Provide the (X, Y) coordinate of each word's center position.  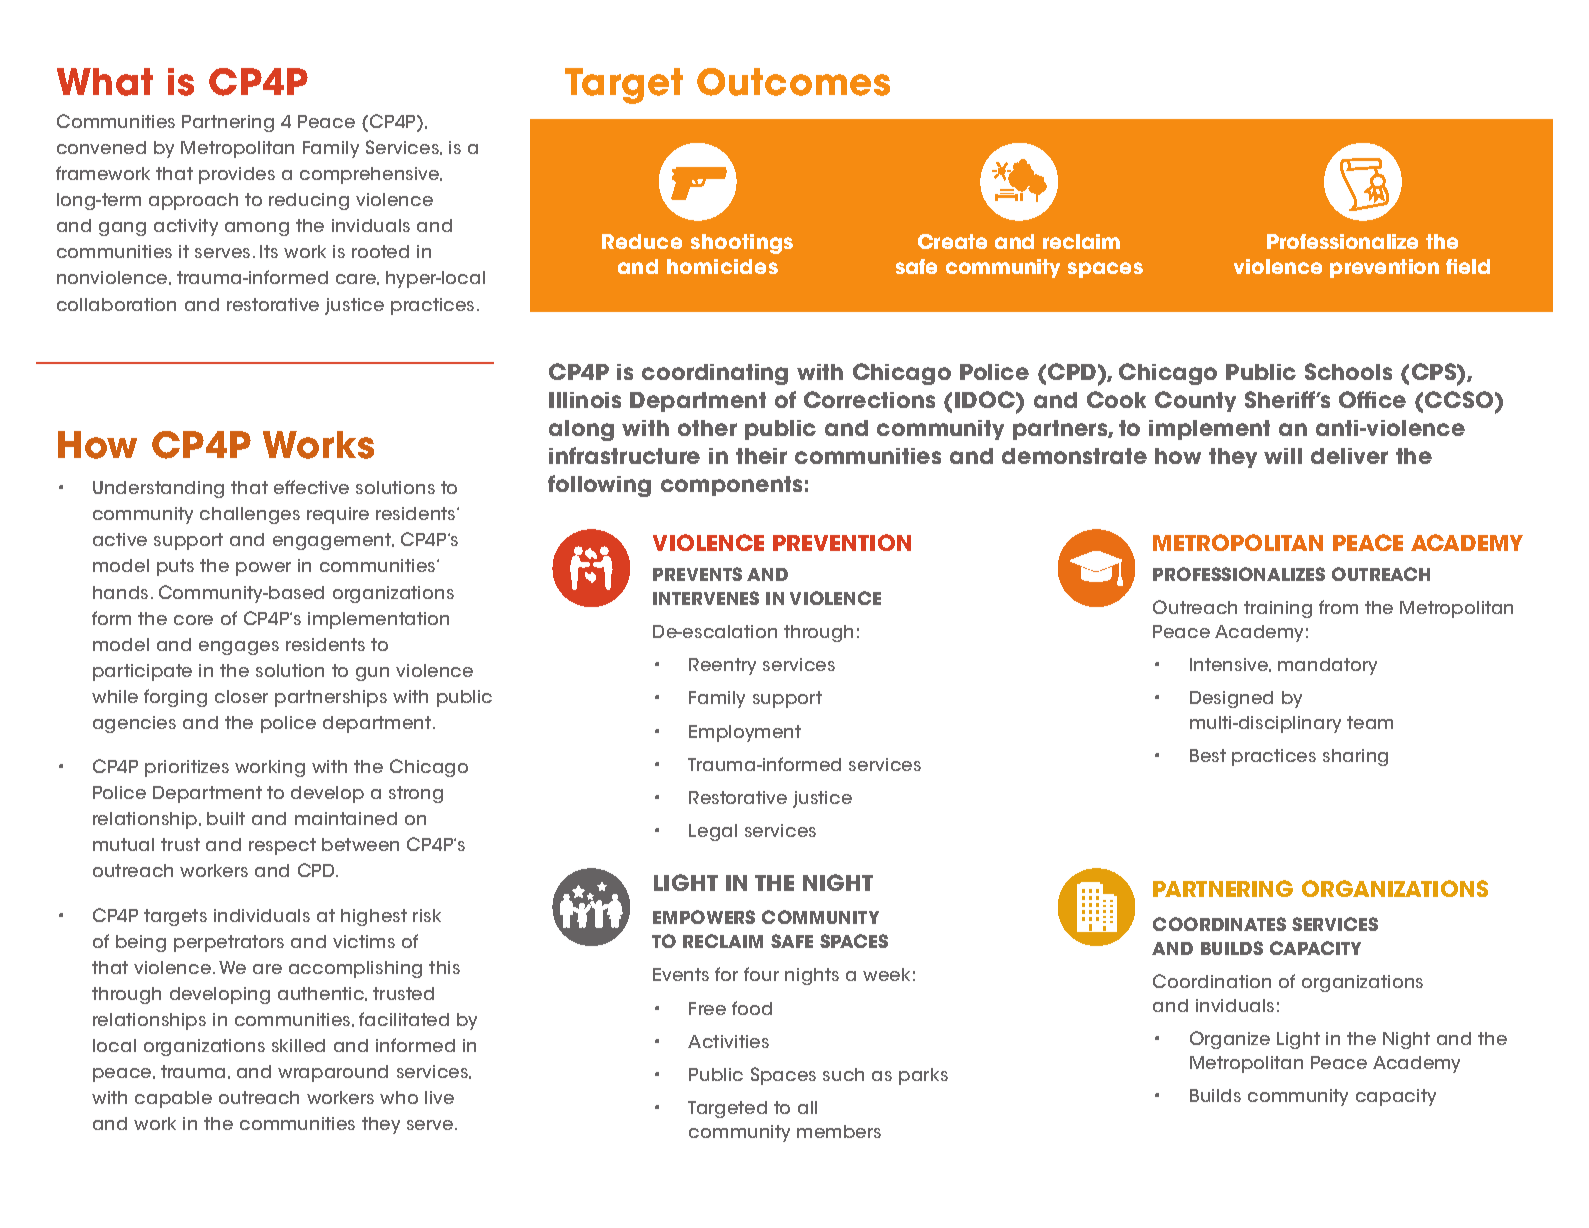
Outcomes (793, 82)
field (1468, 266)
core (193, 620)
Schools (1348, 371)
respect (282, 846)
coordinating (715, 374)
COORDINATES (1219, 924)
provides (237, 175)
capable (173, 1099)
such (843, 1074)
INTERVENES (706, 598)
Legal (713, 832)
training (1278, 609)
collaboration (116, 304)
